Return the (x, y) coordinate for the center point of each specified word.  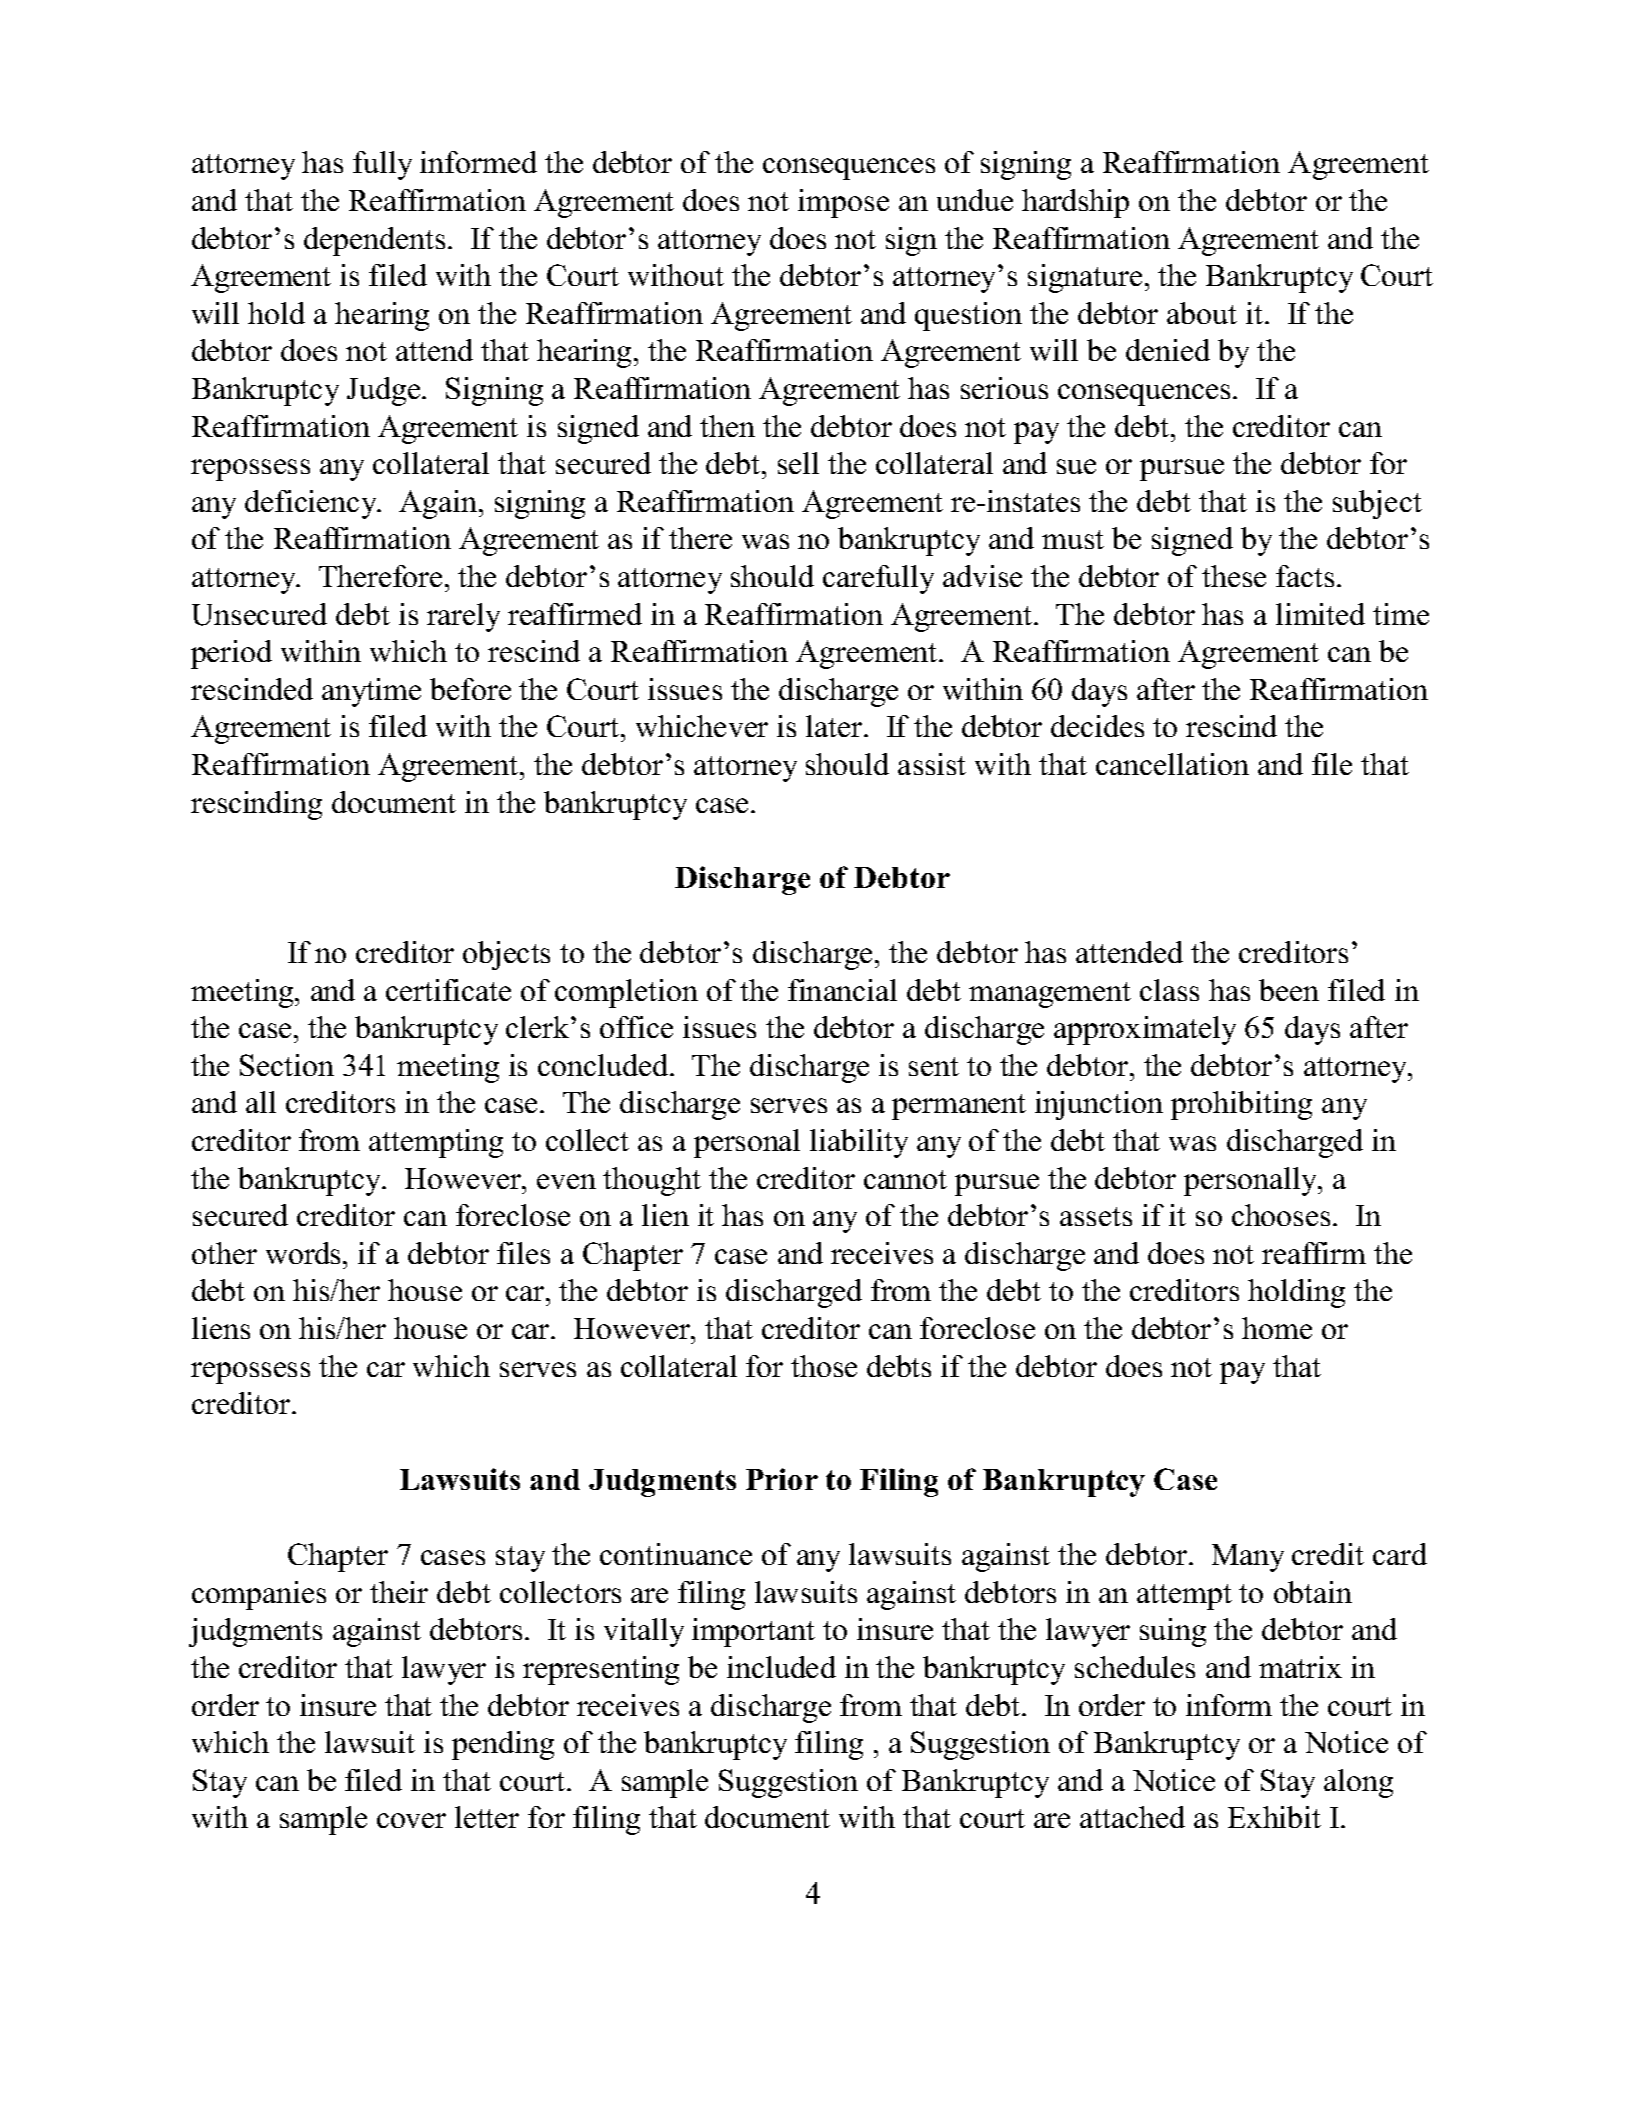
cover (411, 1820)
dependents (374, 241)
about (1202, 313)
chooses (1281, 1215)
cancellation (1172, 764)
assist (932, 764)
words (305, 1253)
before (470, 689)
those (824, 1366)
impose (843, 203)
